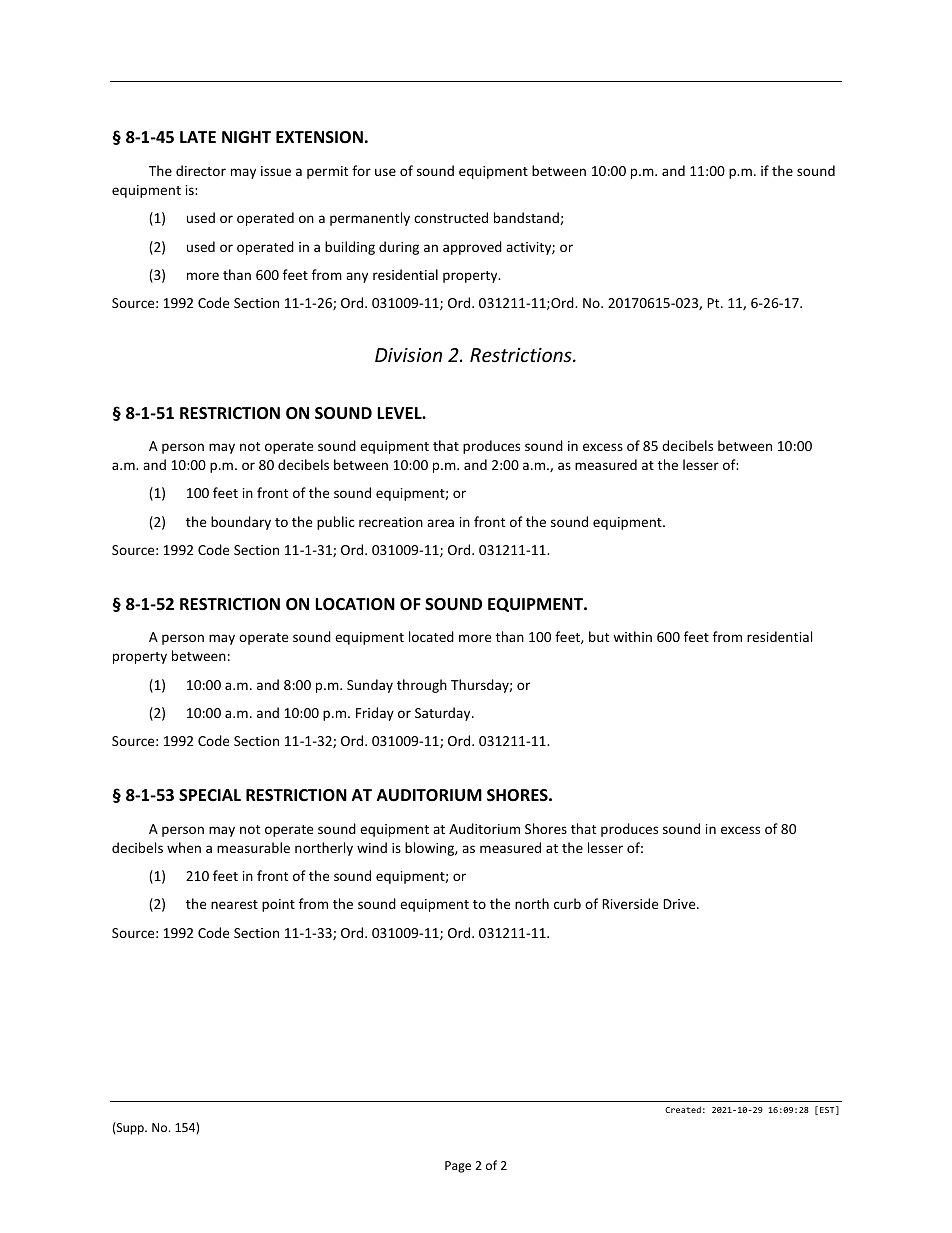  What do you see at coordinates (683, 1109) in the screenshot?
I see `Created` at bounding box center [683, 1109].
